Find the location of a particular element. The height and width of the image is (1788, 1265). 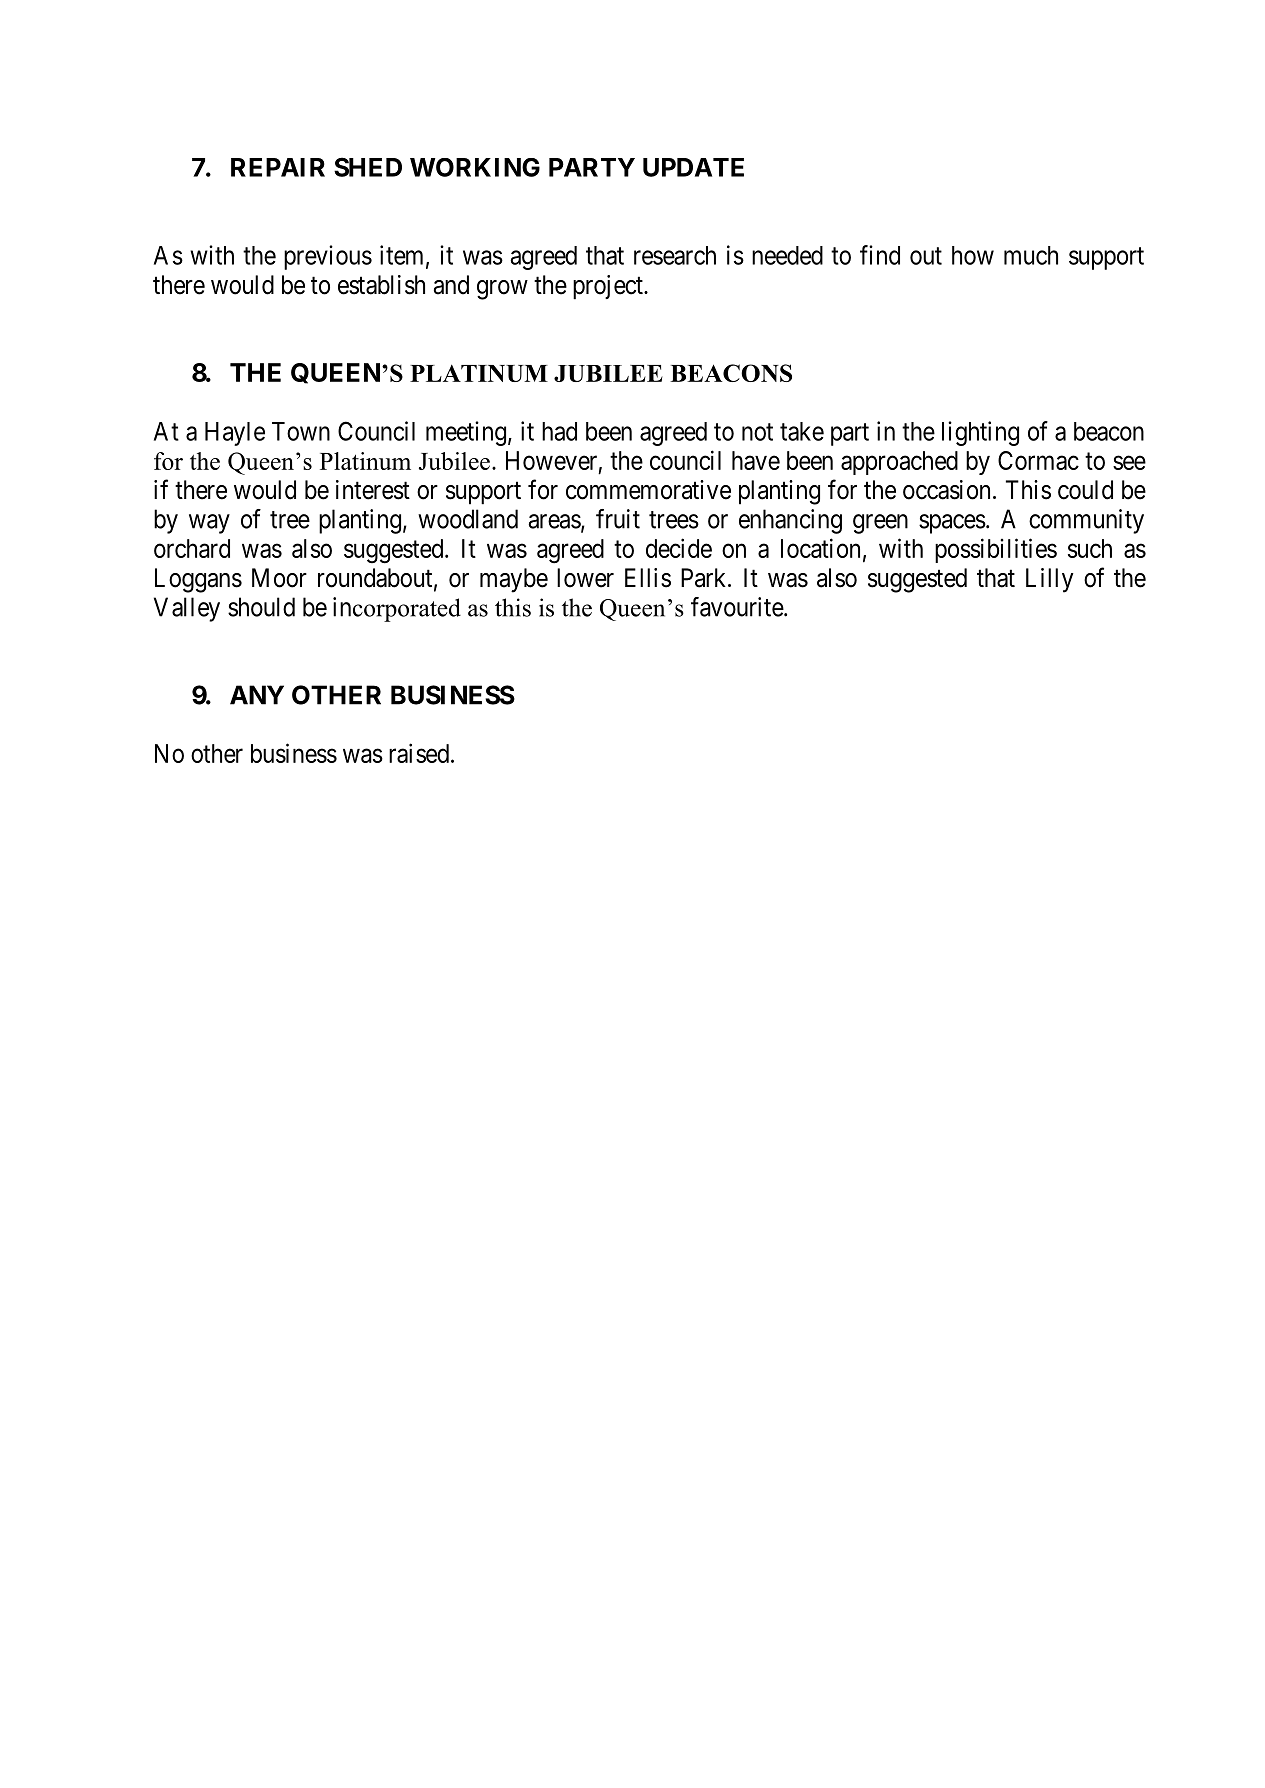

decide is located at coordinates (679, 548).
